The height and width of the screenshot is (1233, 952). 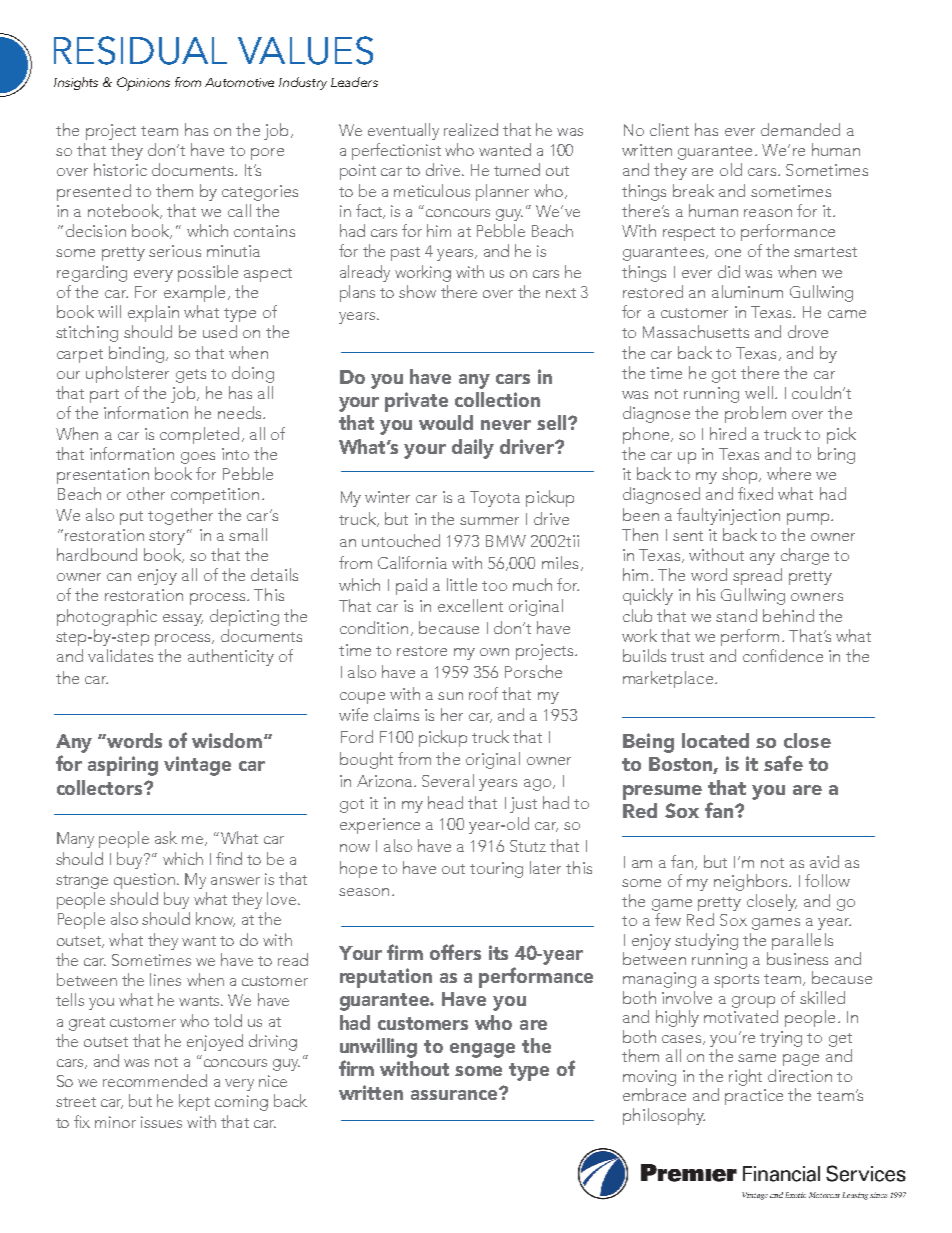 I want to click on fixed, so click(x=755, y=493).
